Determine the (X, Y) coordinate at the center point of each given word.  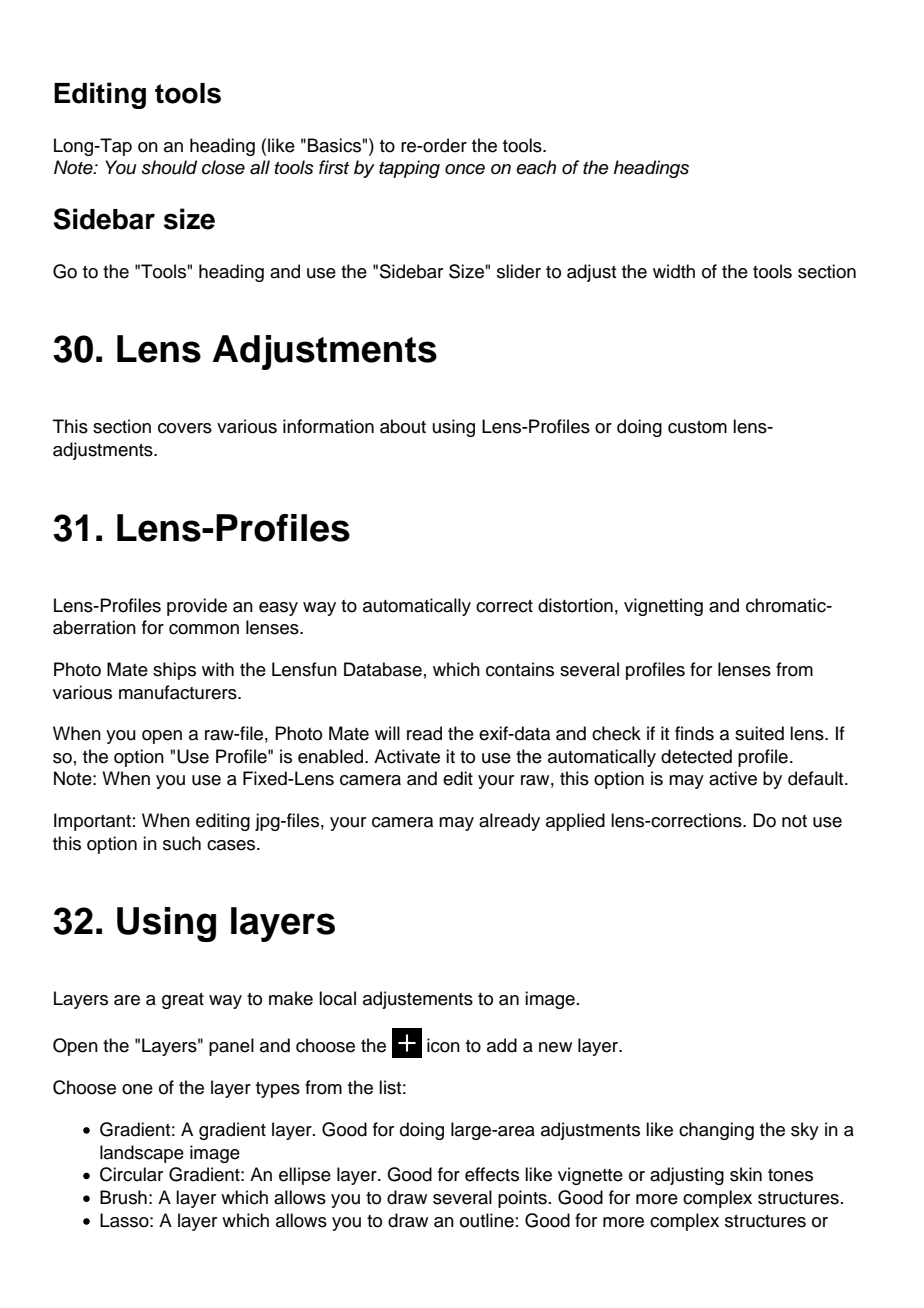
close (223, 167)
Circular (131, 1174)
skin (746, 1174)
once (465, 169)
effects (492, 1174)
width (674, 271)
